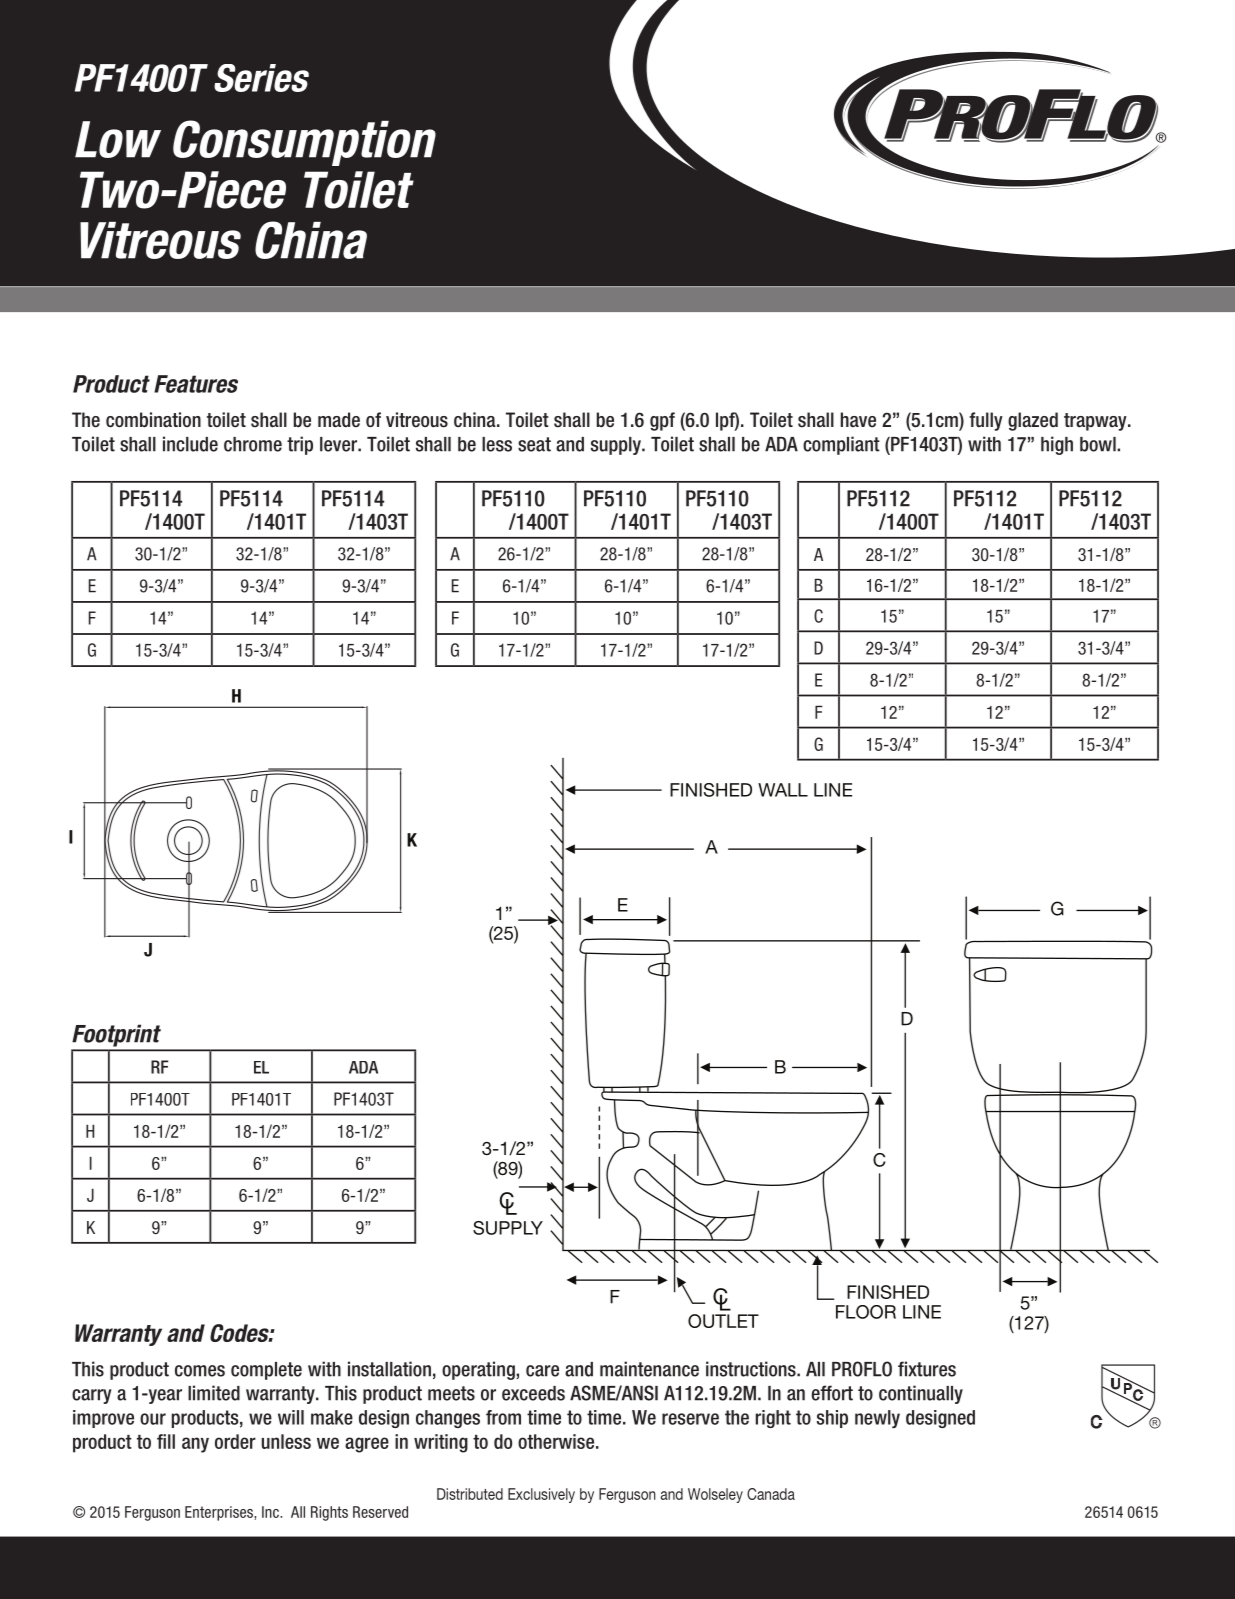 The width and height of the screenshot is (1235, 1599). Describe the element at coordinates (1057, 445) in the screenshot. I see `high` at that location.
